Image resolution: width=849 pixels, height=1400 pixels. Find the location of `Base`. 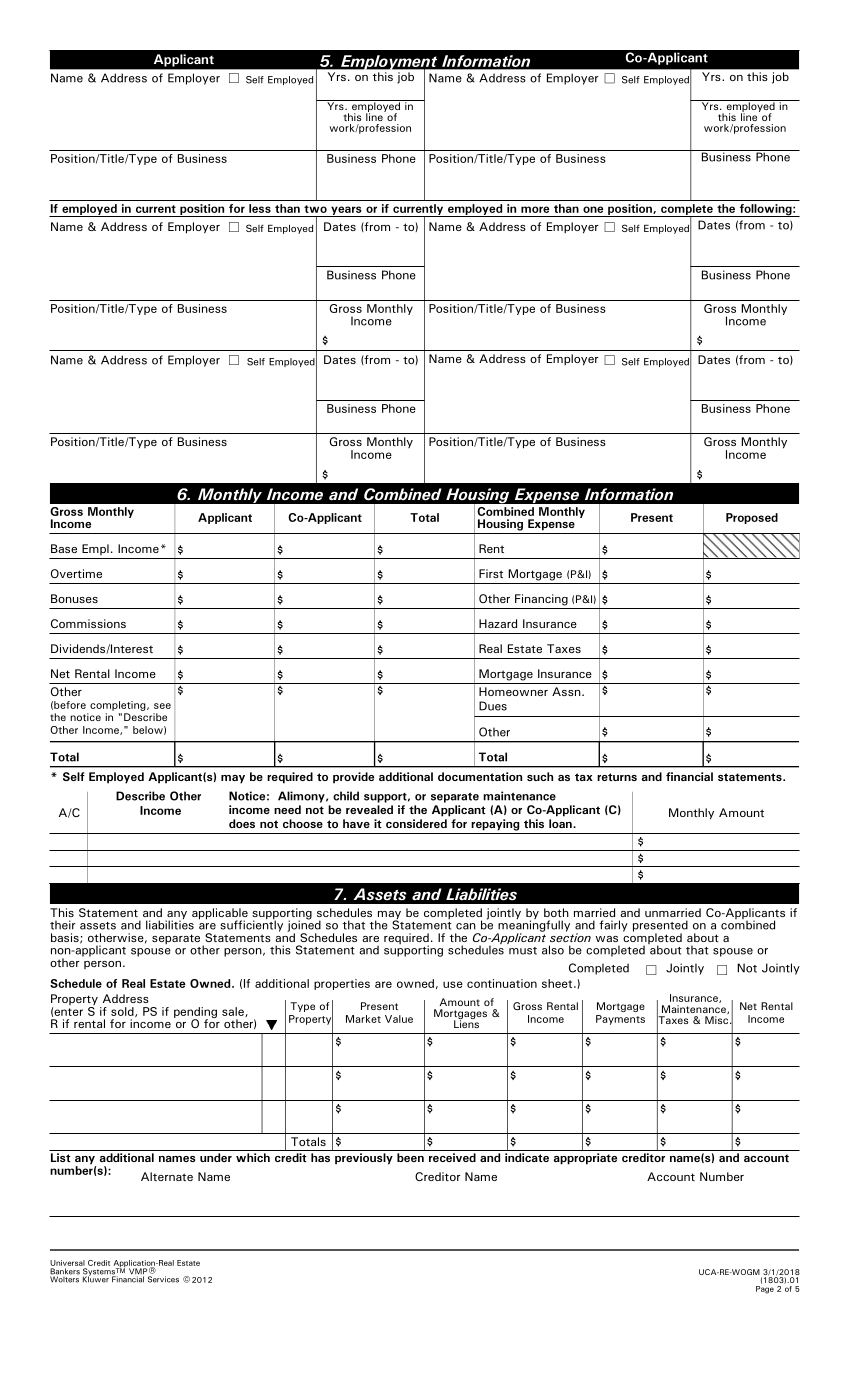

Base is located at coordinates (64, 548).
